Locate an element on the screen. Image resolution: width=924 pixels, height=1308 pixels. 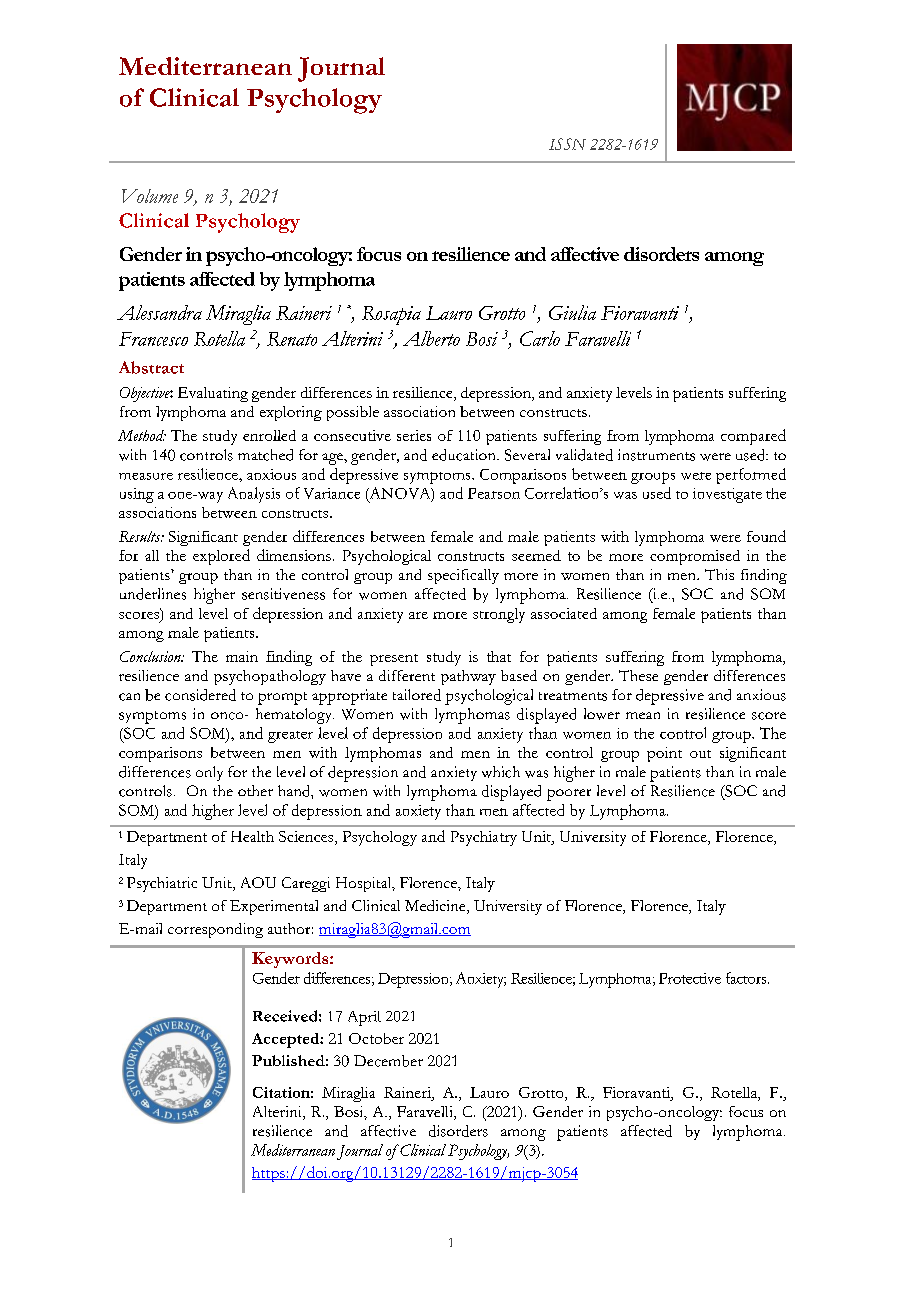
Giulia is located at coordinates (572, 312).
